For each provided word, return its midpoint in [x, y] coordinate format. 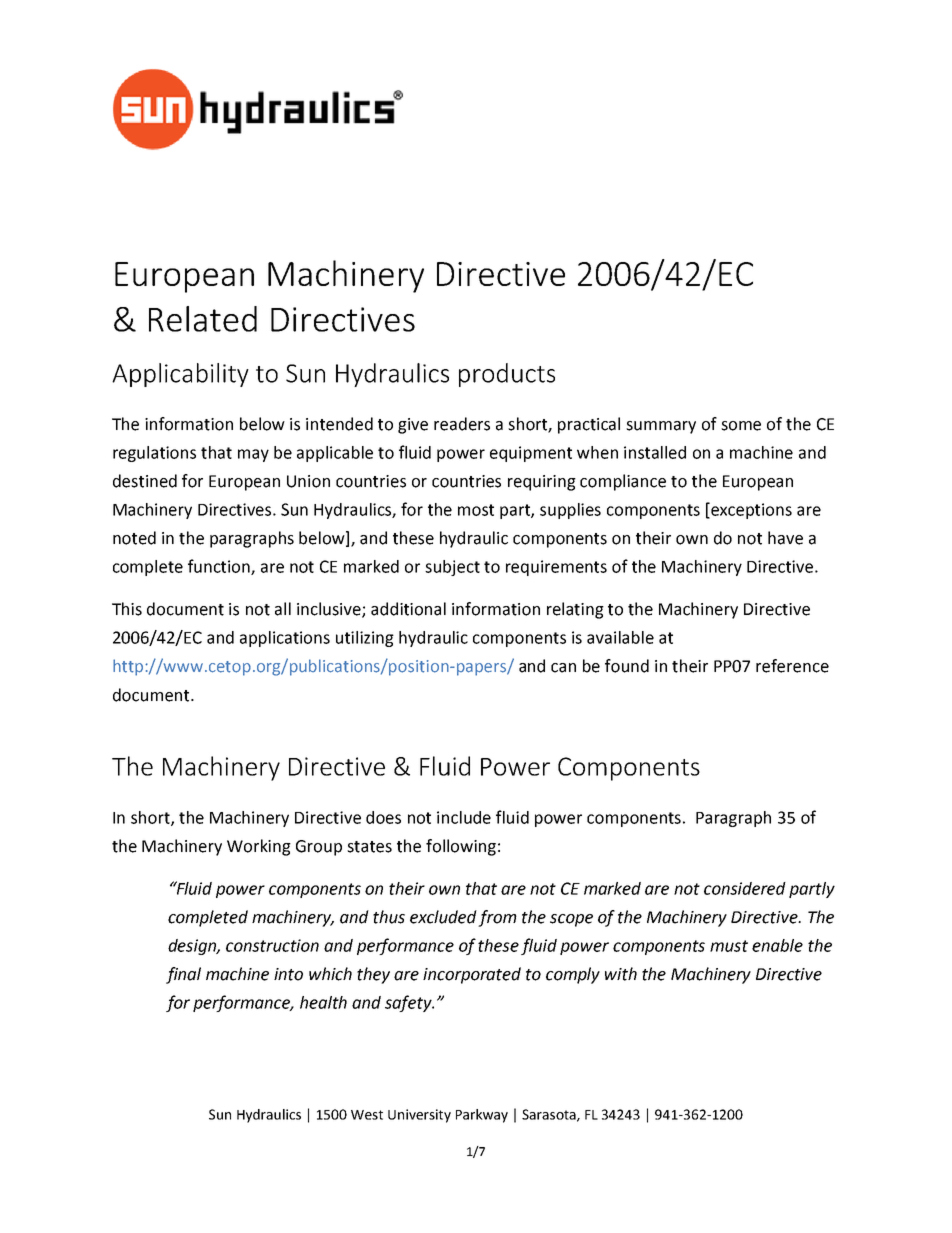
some [741, 426]
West [367, 1115]
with [621, 974]
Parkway [482, 1116]
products [507, 375]
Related [203, 319]
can [563, 668]
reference [792, 666]
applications [285, 639]
